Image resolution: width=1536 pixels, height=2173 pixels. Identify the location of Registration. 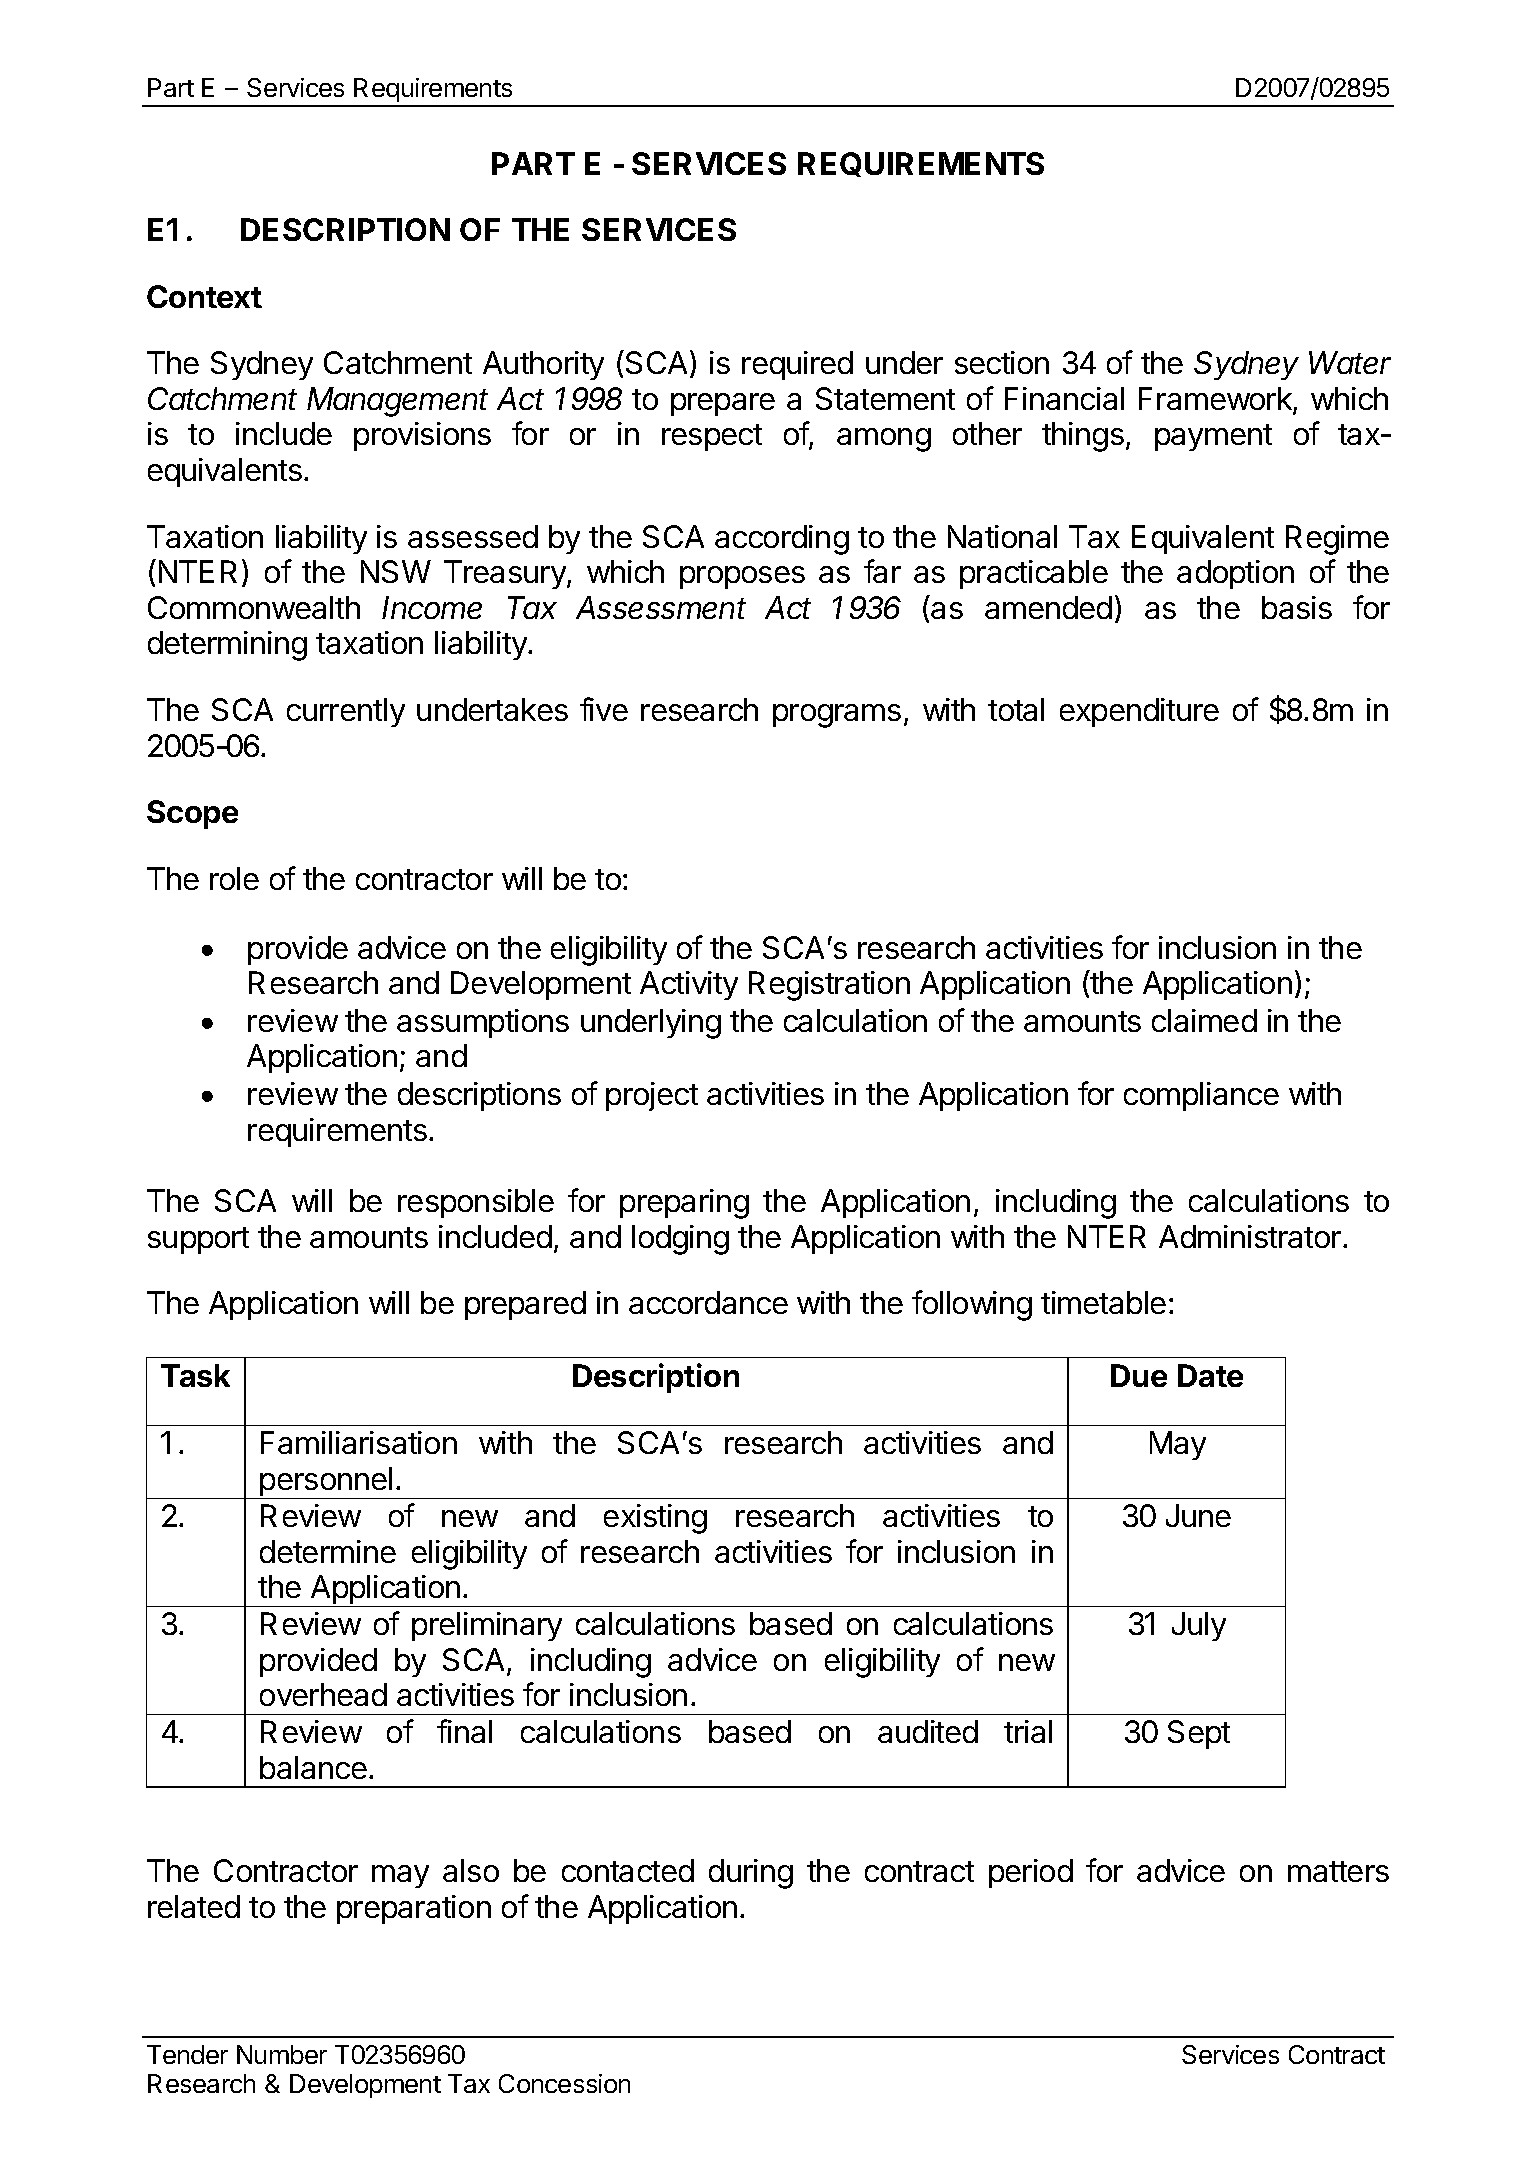
(829, 986).
